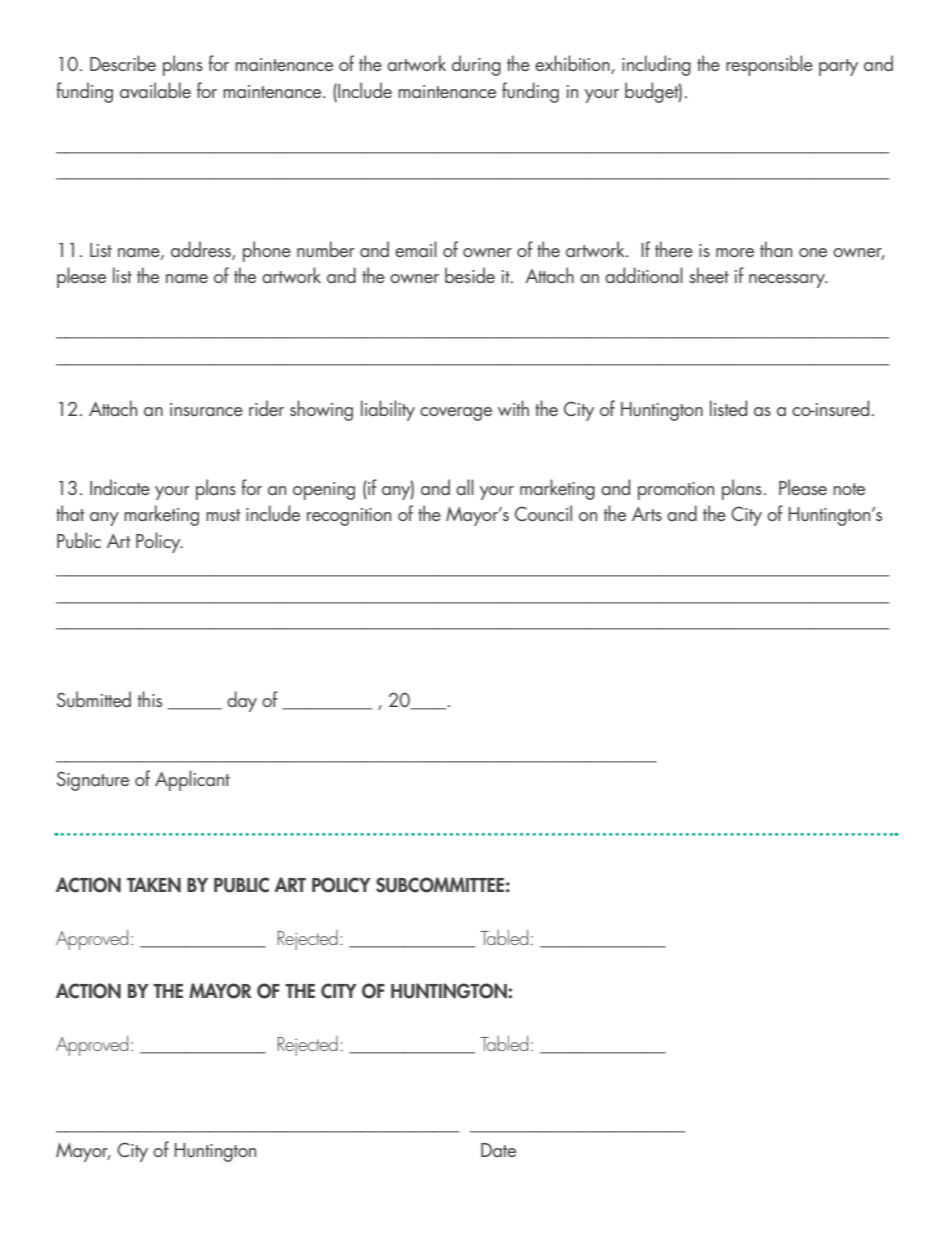 The width and height of the screenshot is (952, 1233). What do you see at coordinates (154, 885) in the screenshot?
I see `TAKEN` at bounding box center [154, 885].
